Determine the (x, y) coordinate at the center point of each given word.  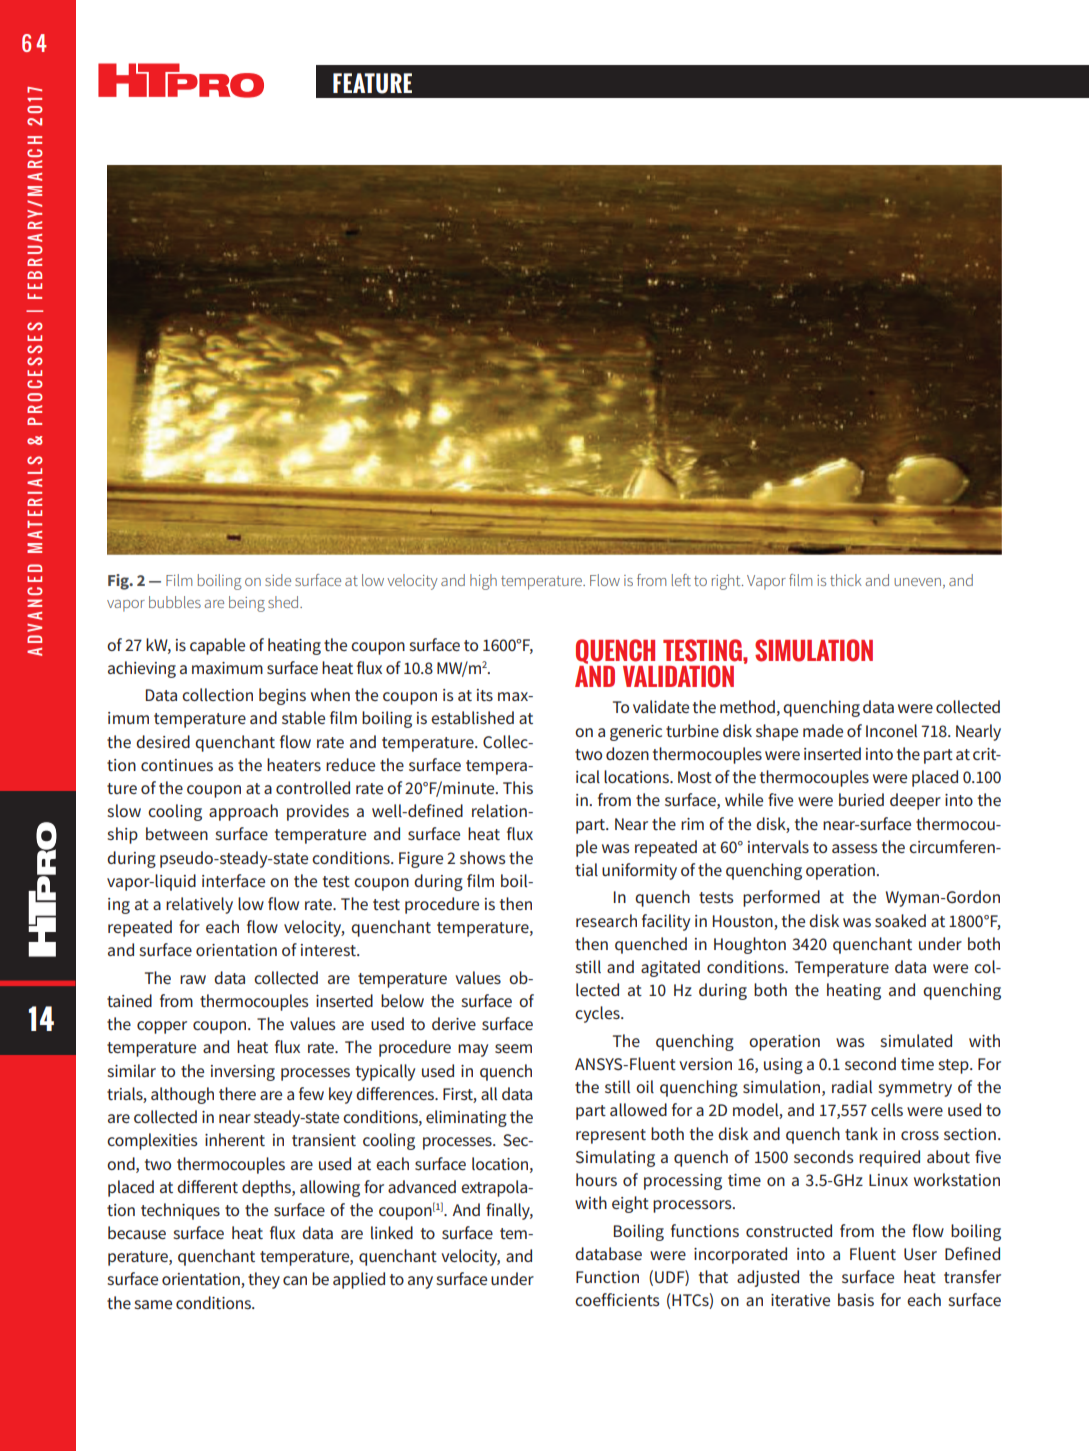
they (264, 1280)
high (483, 582)
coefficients (617, 1299)
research (606, 920)
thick (846, 580)
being (247, 604)
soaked (900, 920)
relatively (199, 905)
